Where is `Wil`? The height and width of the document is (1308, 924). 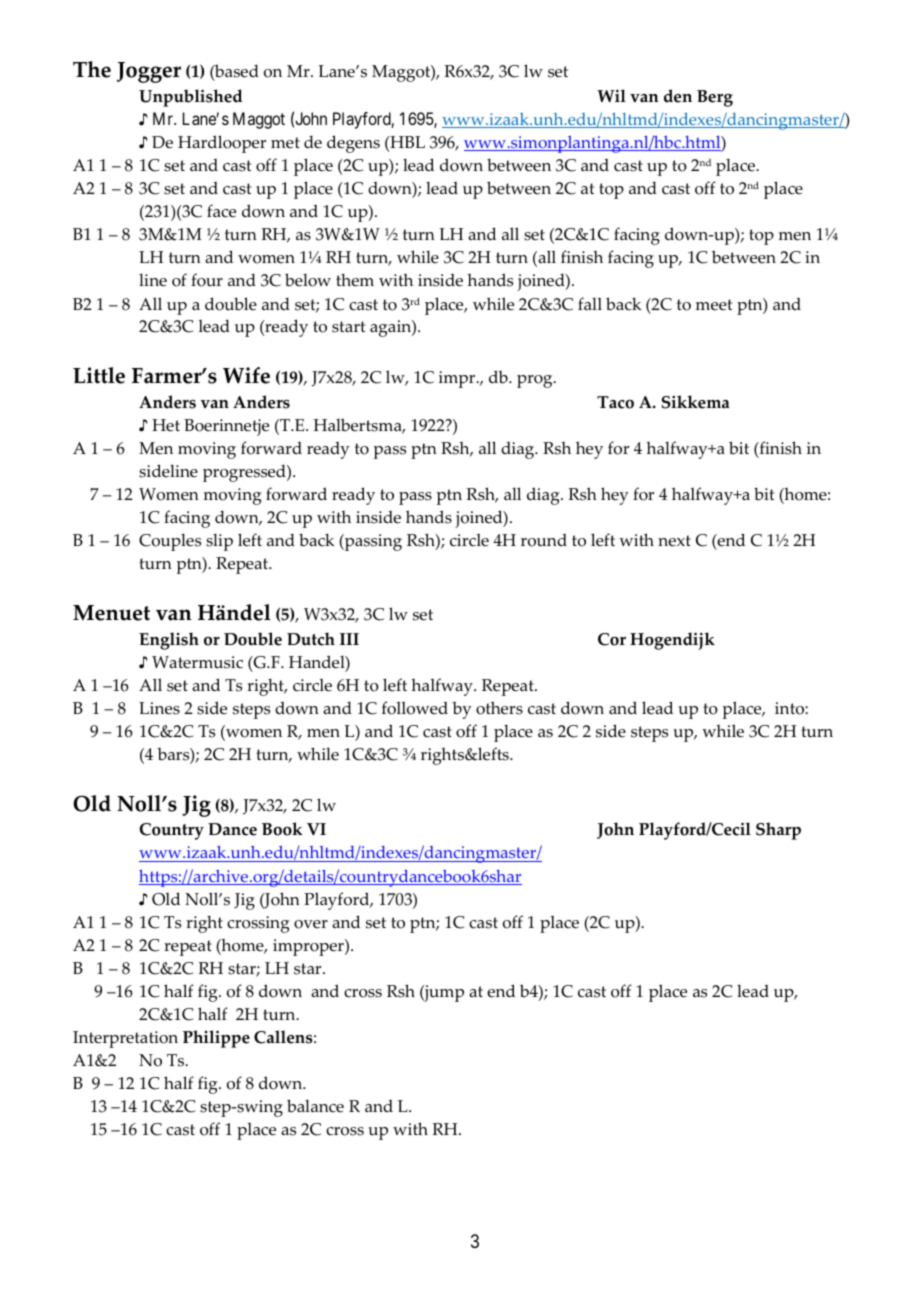
Wil is located at coordinates (611, 95).
